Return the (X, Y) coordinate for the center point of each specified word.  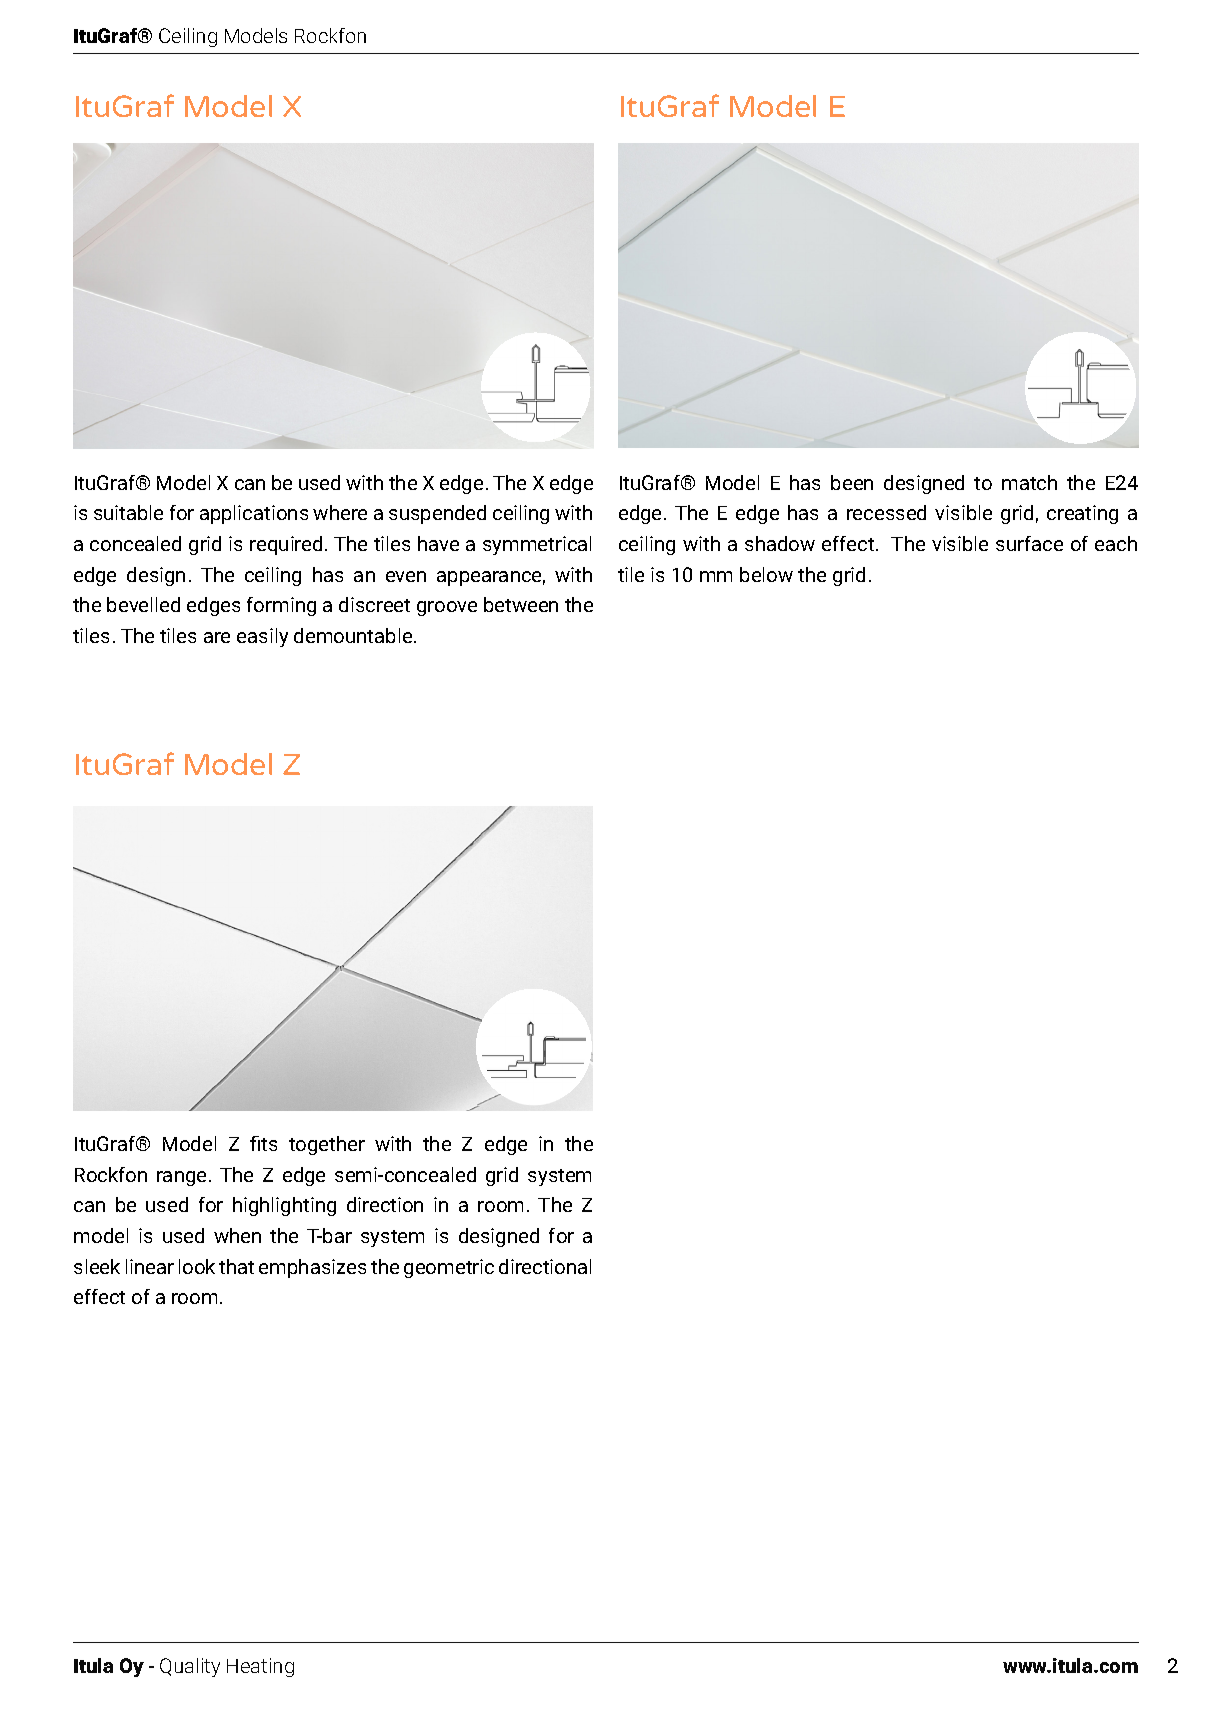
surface (1029, 543)
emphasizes (312, 1268)
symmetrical (537, 545)
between (521, 604)
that (236, 1266)
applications (254, 514)
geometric (449, 1268)
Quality (190, 1667)
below (766, 574)
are (217, 637)
